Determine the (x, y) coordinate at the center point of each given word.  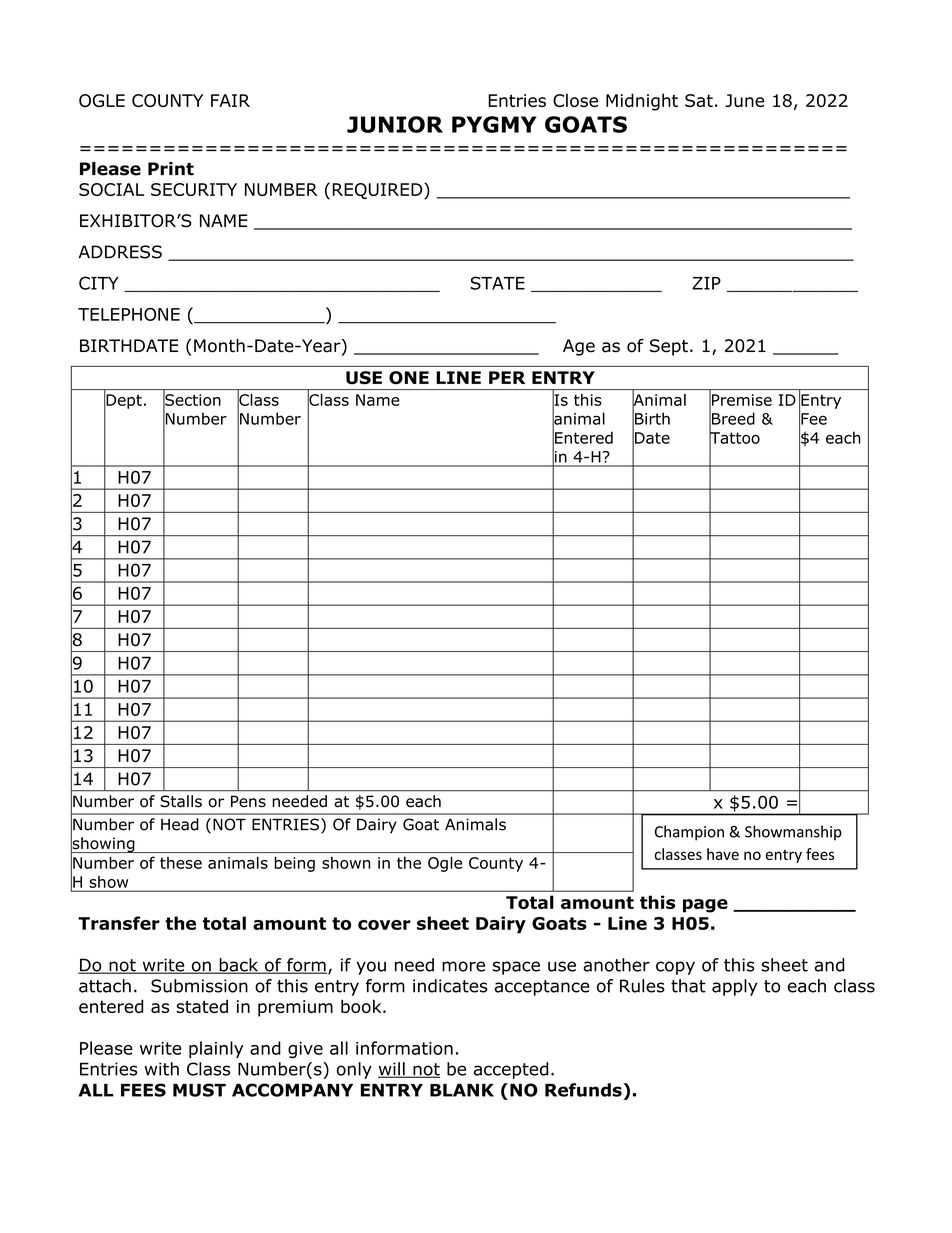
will (392, 1070)
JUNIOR (395, 124)
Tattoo (734, 438)
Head (180, 824)
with (161, 1069)
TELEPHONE (129, 314)
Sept (669, 347)
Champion (689, 833)
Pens (248, 801)
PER (507, 377)
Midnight (642, 102)
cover (384, 925)
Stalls (181, 801)
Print (171, 169)
